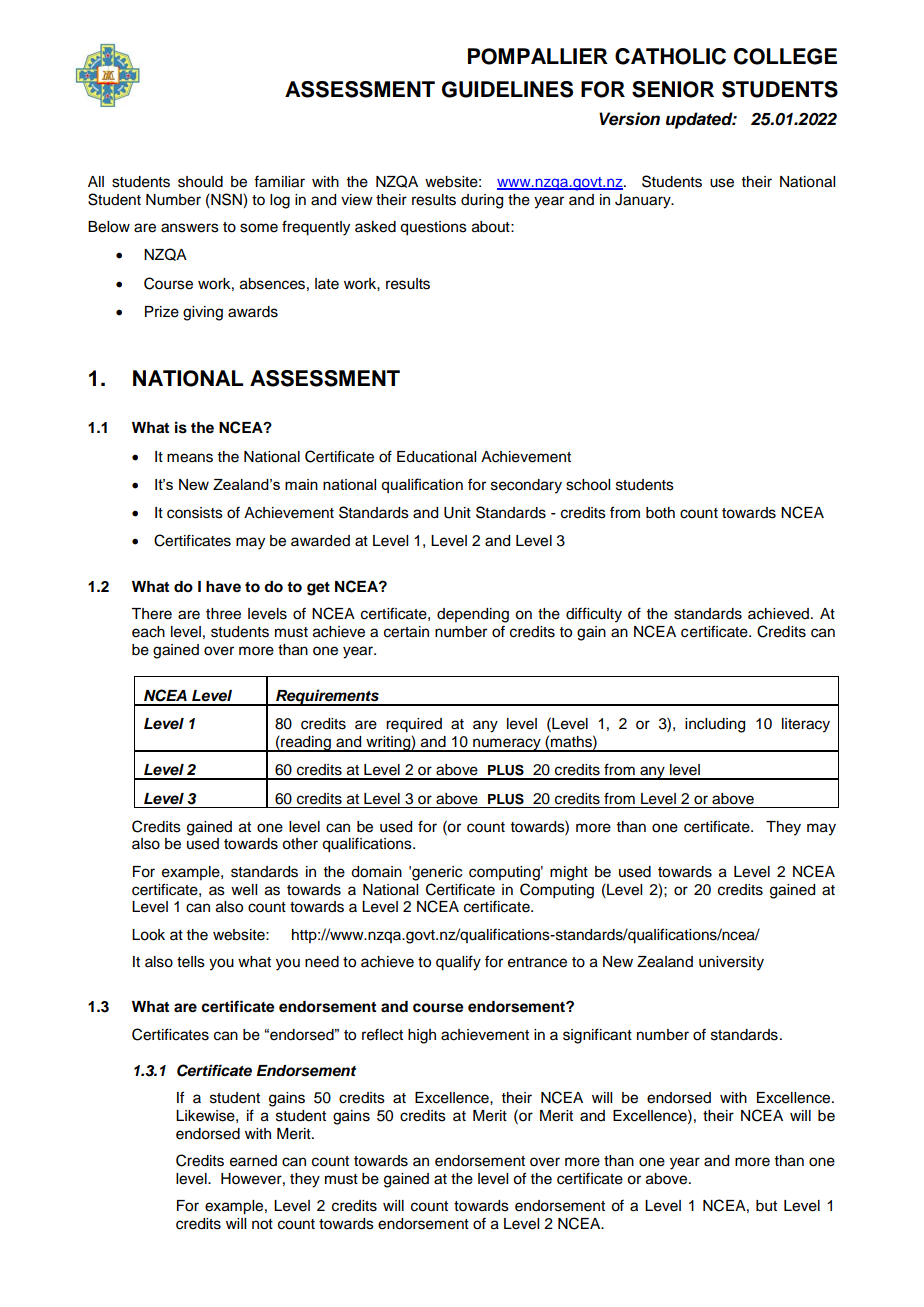  I want to click on qualify, so click(458, 963).
